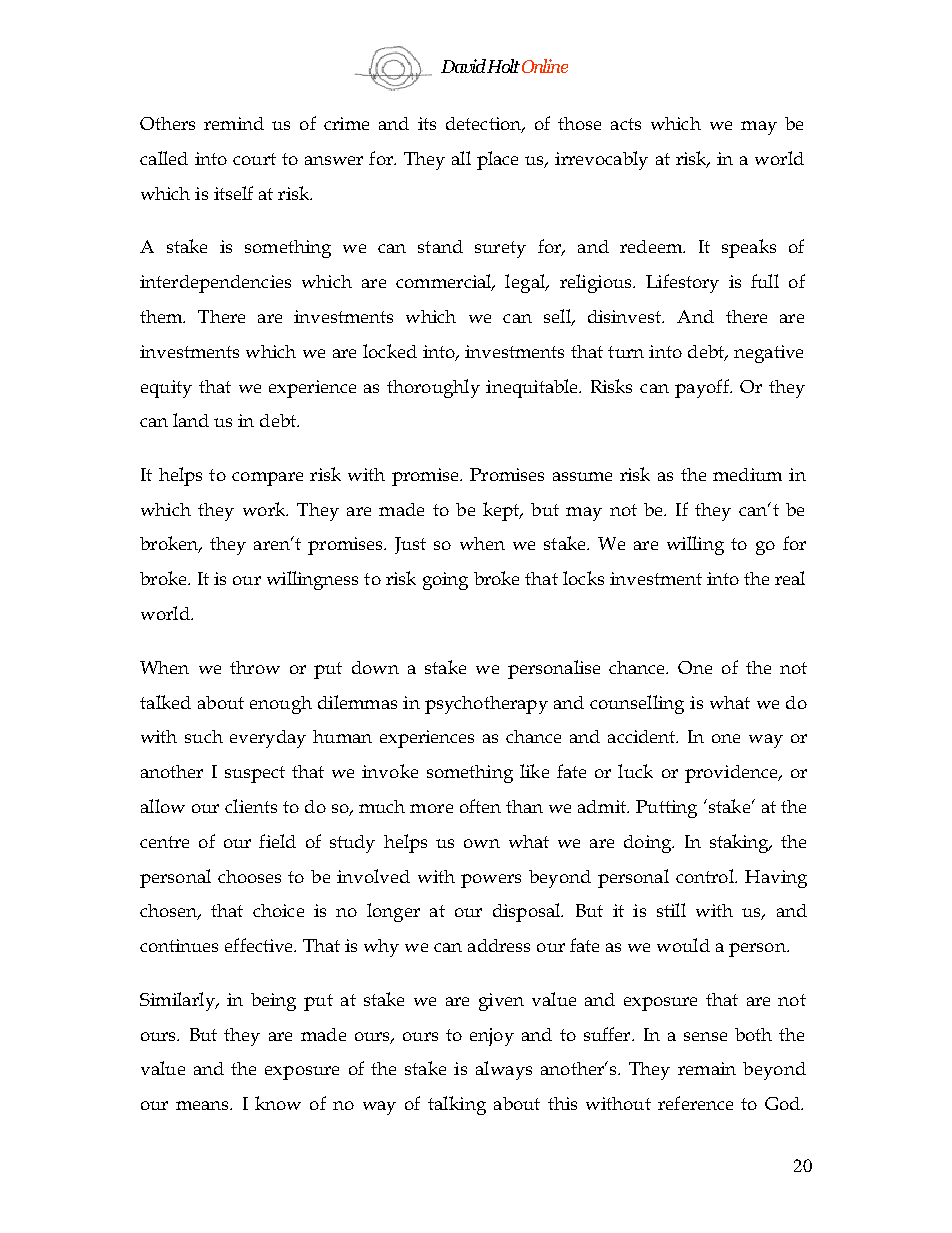  Describe the element at coordinates (485, 125) in the screenshot. I see `detection` at that location.
